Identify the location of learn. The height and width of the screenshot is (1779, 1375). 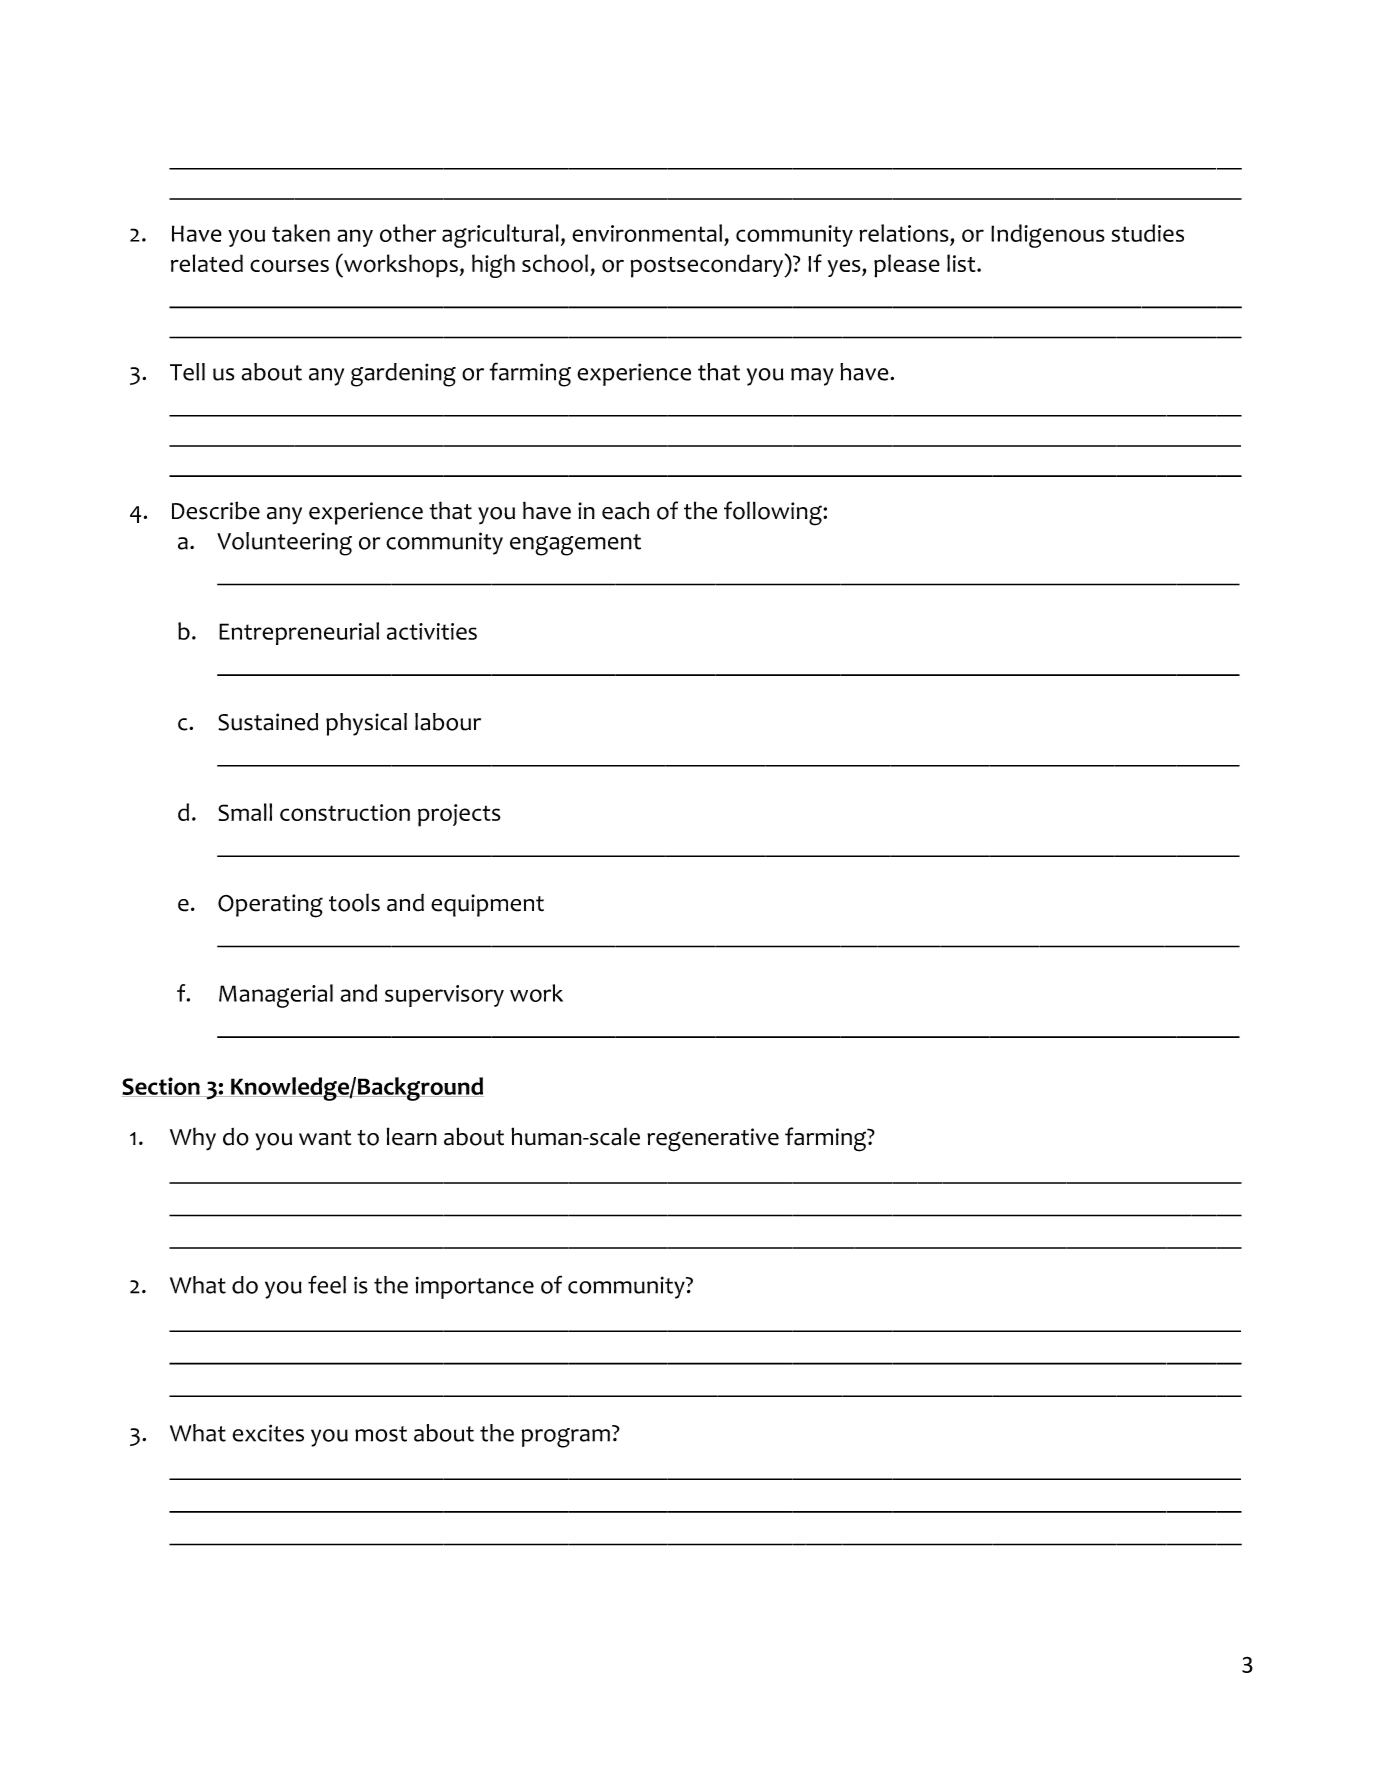
(412, 1136).
